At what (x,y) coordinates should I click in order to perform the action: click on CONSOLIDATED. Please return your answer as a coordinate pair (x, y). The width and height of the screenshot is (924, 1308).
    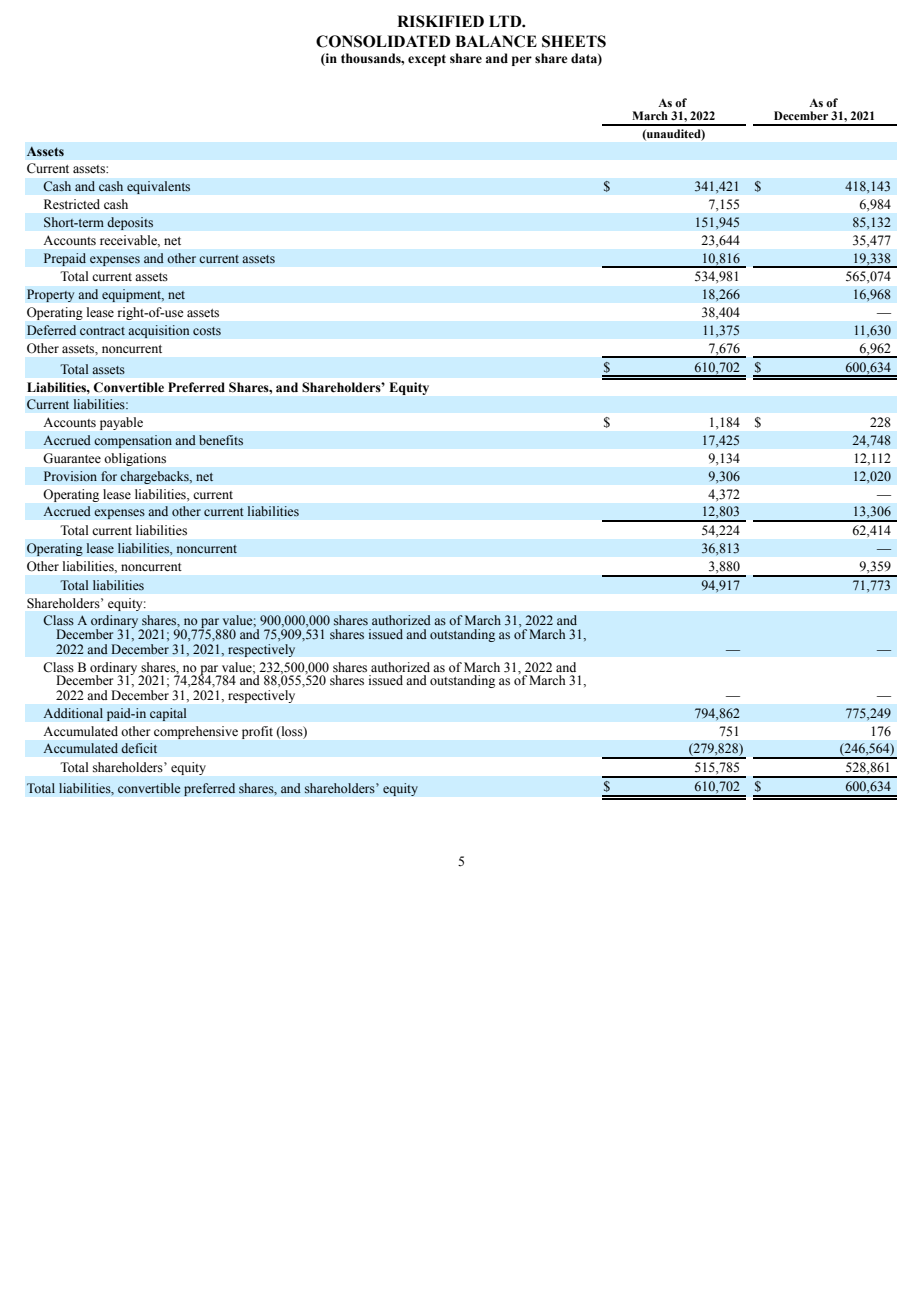
    Looking at the image, I should click on (383, 41).
